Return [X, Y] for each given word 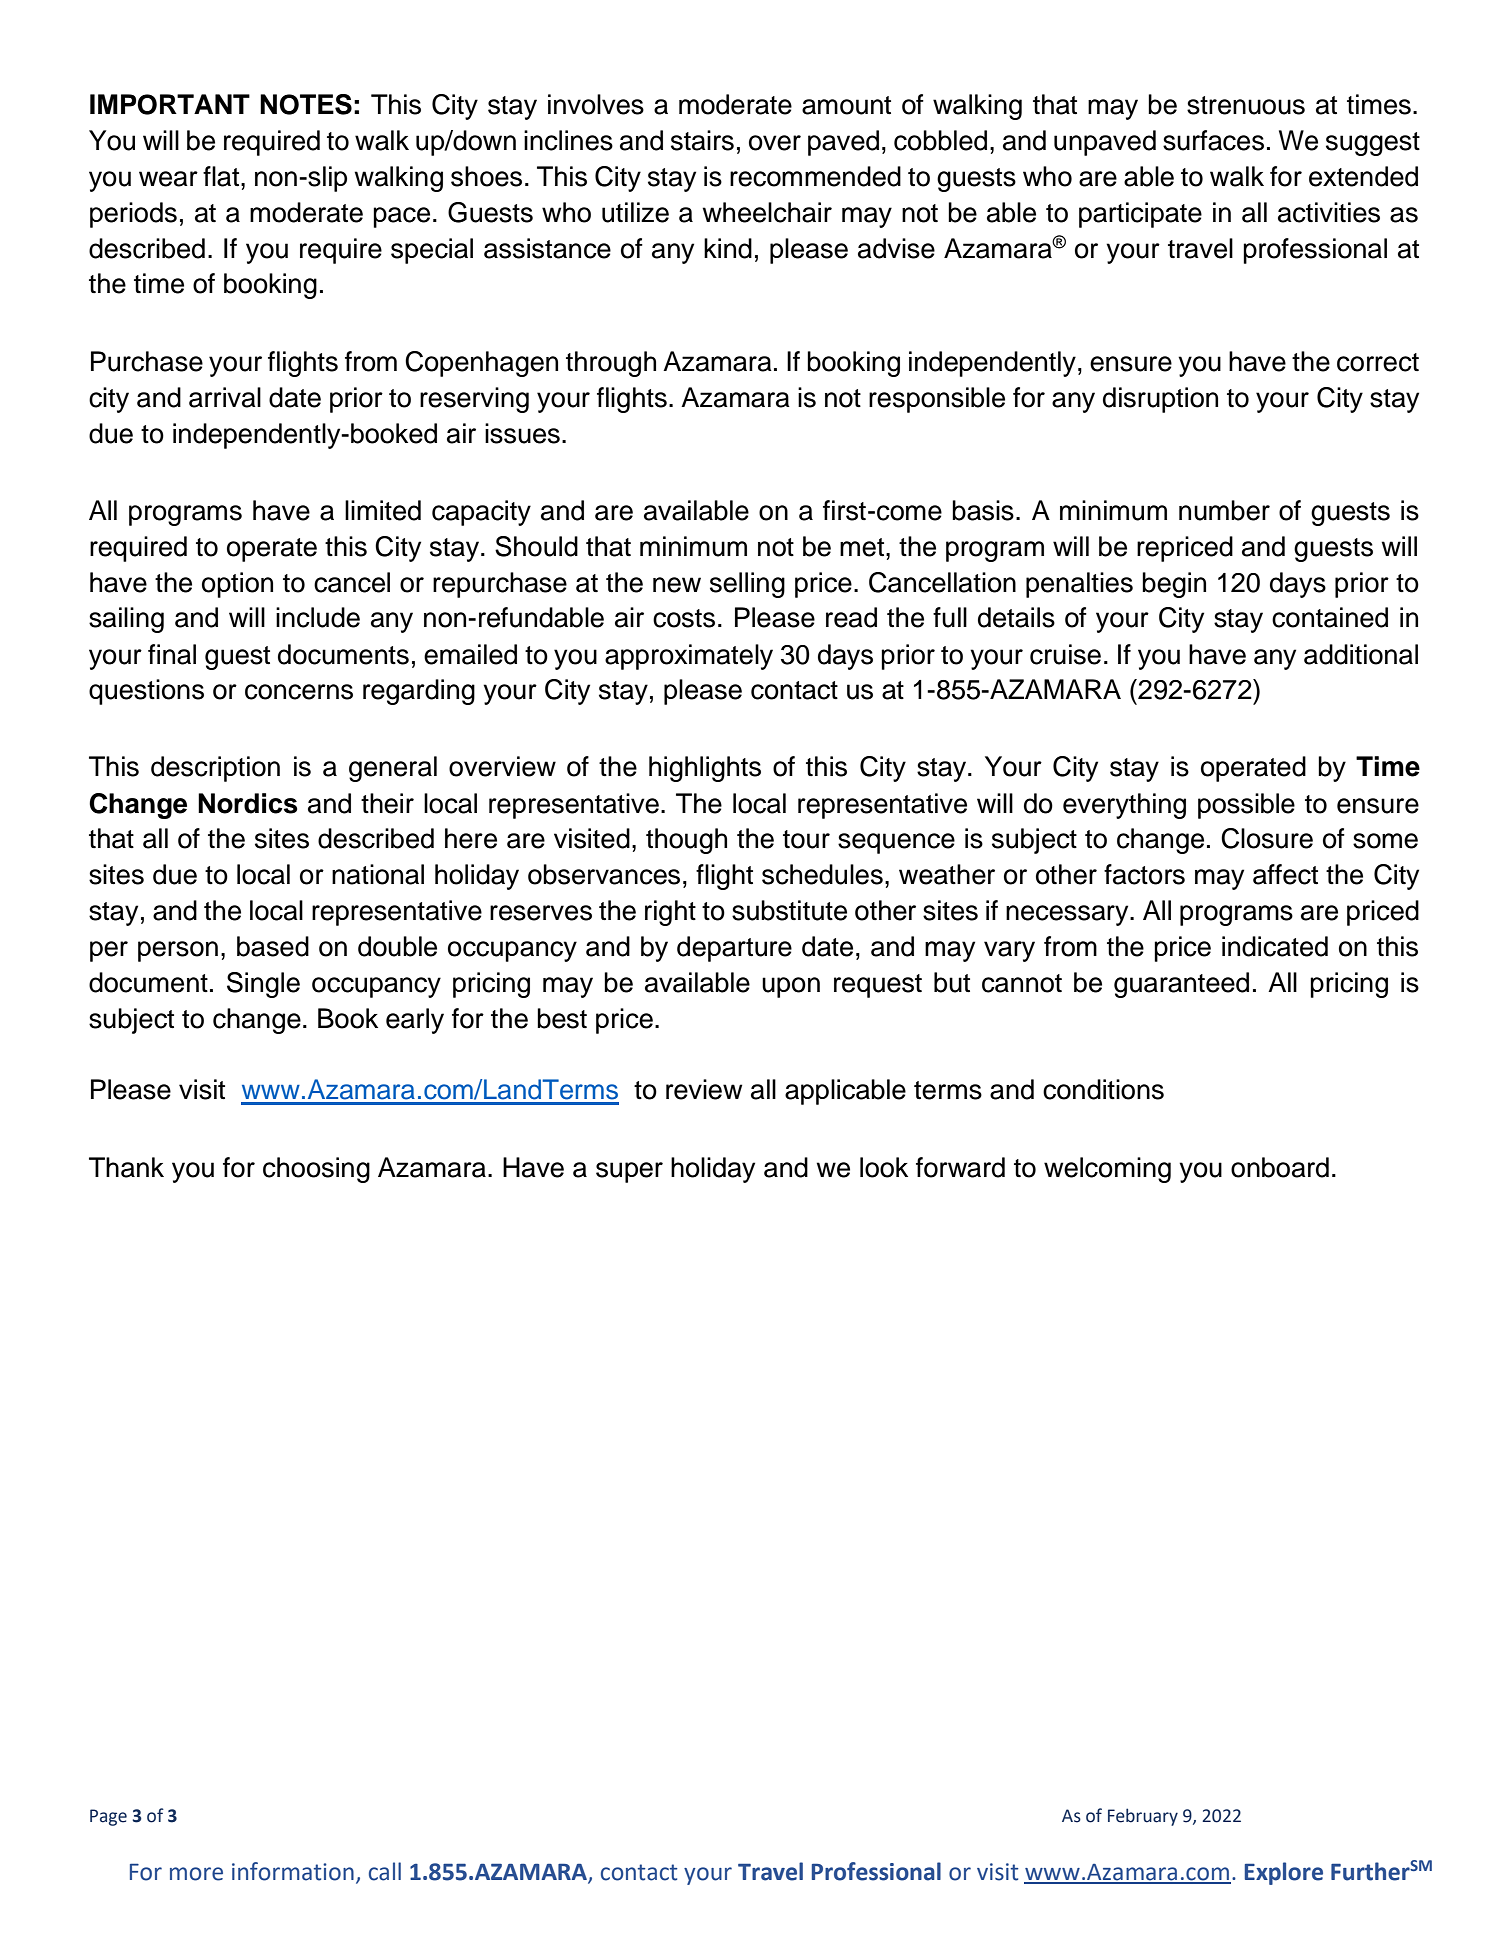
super [629, 1172]
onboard [1280, 1167]
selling [747, 585]
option [237, 585]
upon [791, 987]
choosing [316, 1170]
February [1143, 1817]
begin [1174, 585]
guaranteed [1181, 985]
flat [222, 176]
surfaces [1213, 140]
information [293, 1871]
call [385, 1871]
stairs [702, 140]
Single [263, 985]
